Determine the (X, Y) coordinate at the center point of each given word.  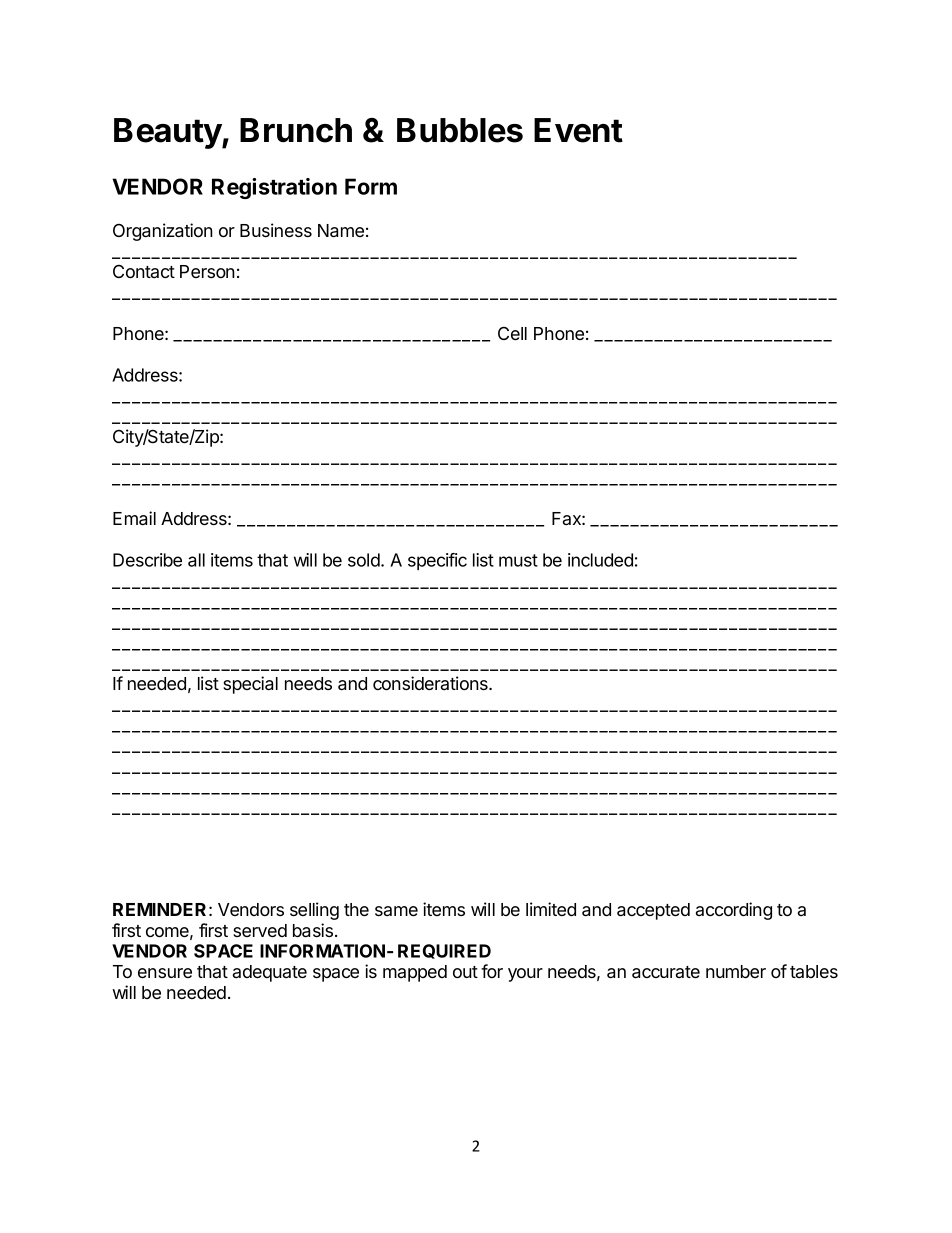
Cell (512, 333)
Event (578, 130)
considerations (431, 683)
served (260, 930)
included (600, 560)
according (734, 911)
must (518, 560)
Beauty (168, 133)
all (196, 560)
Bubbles (460, 130)
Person (207, 271)
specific (437, 561)
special (250, 685)
